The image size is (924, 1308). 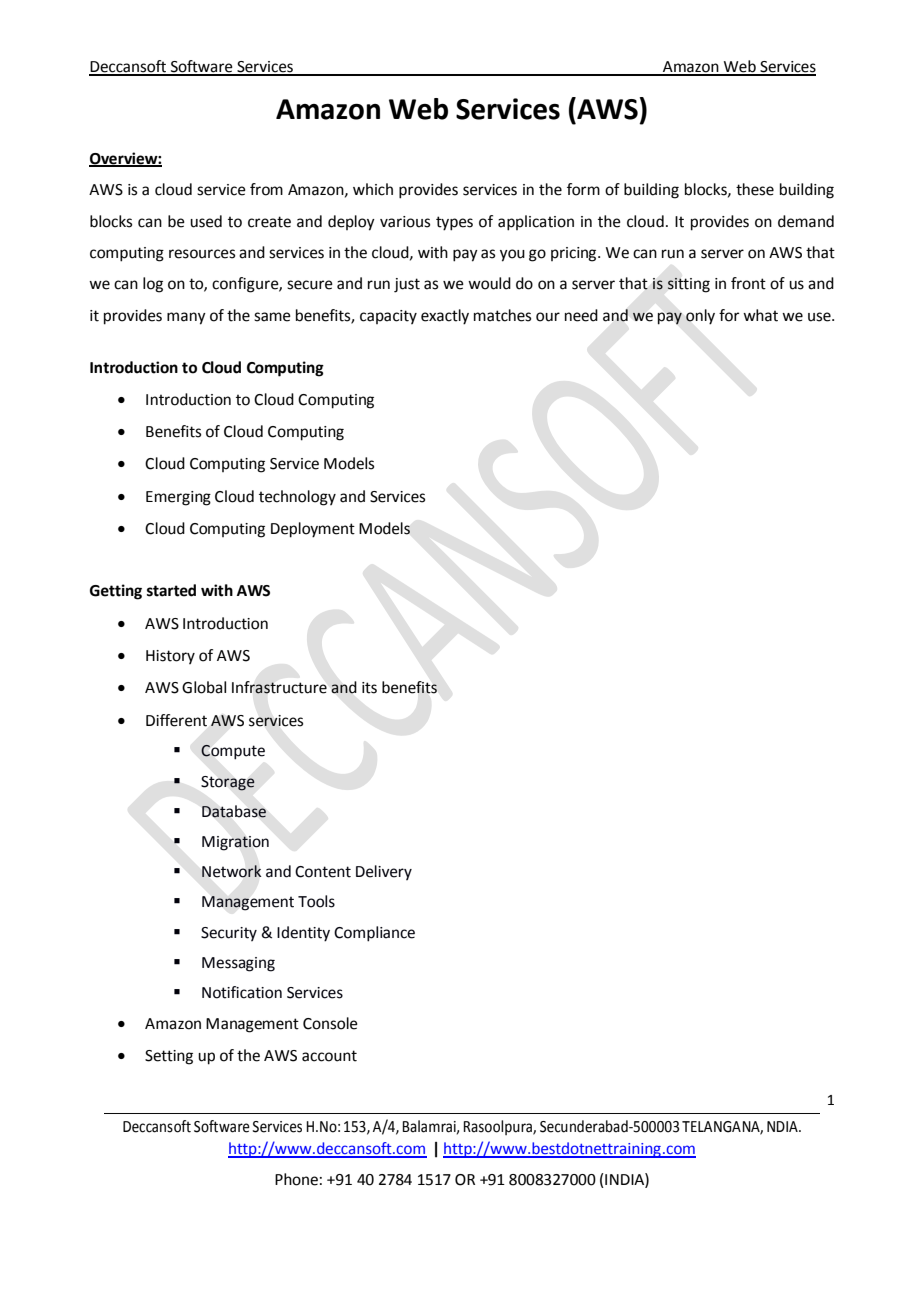 I want to click on these, so click(x=755, y=189).
